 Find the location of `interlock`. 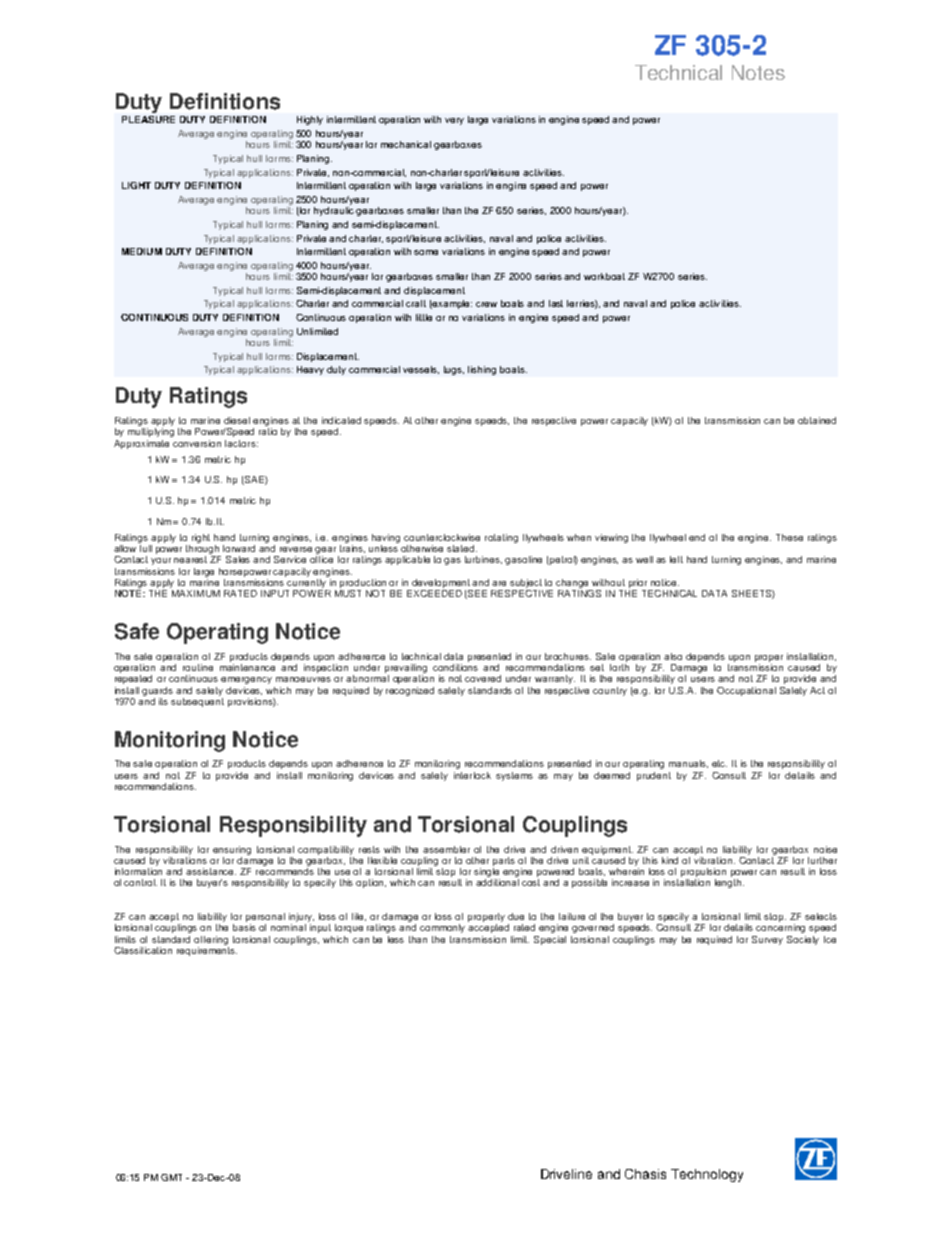

interlock is located at coordinates (472, 775).
